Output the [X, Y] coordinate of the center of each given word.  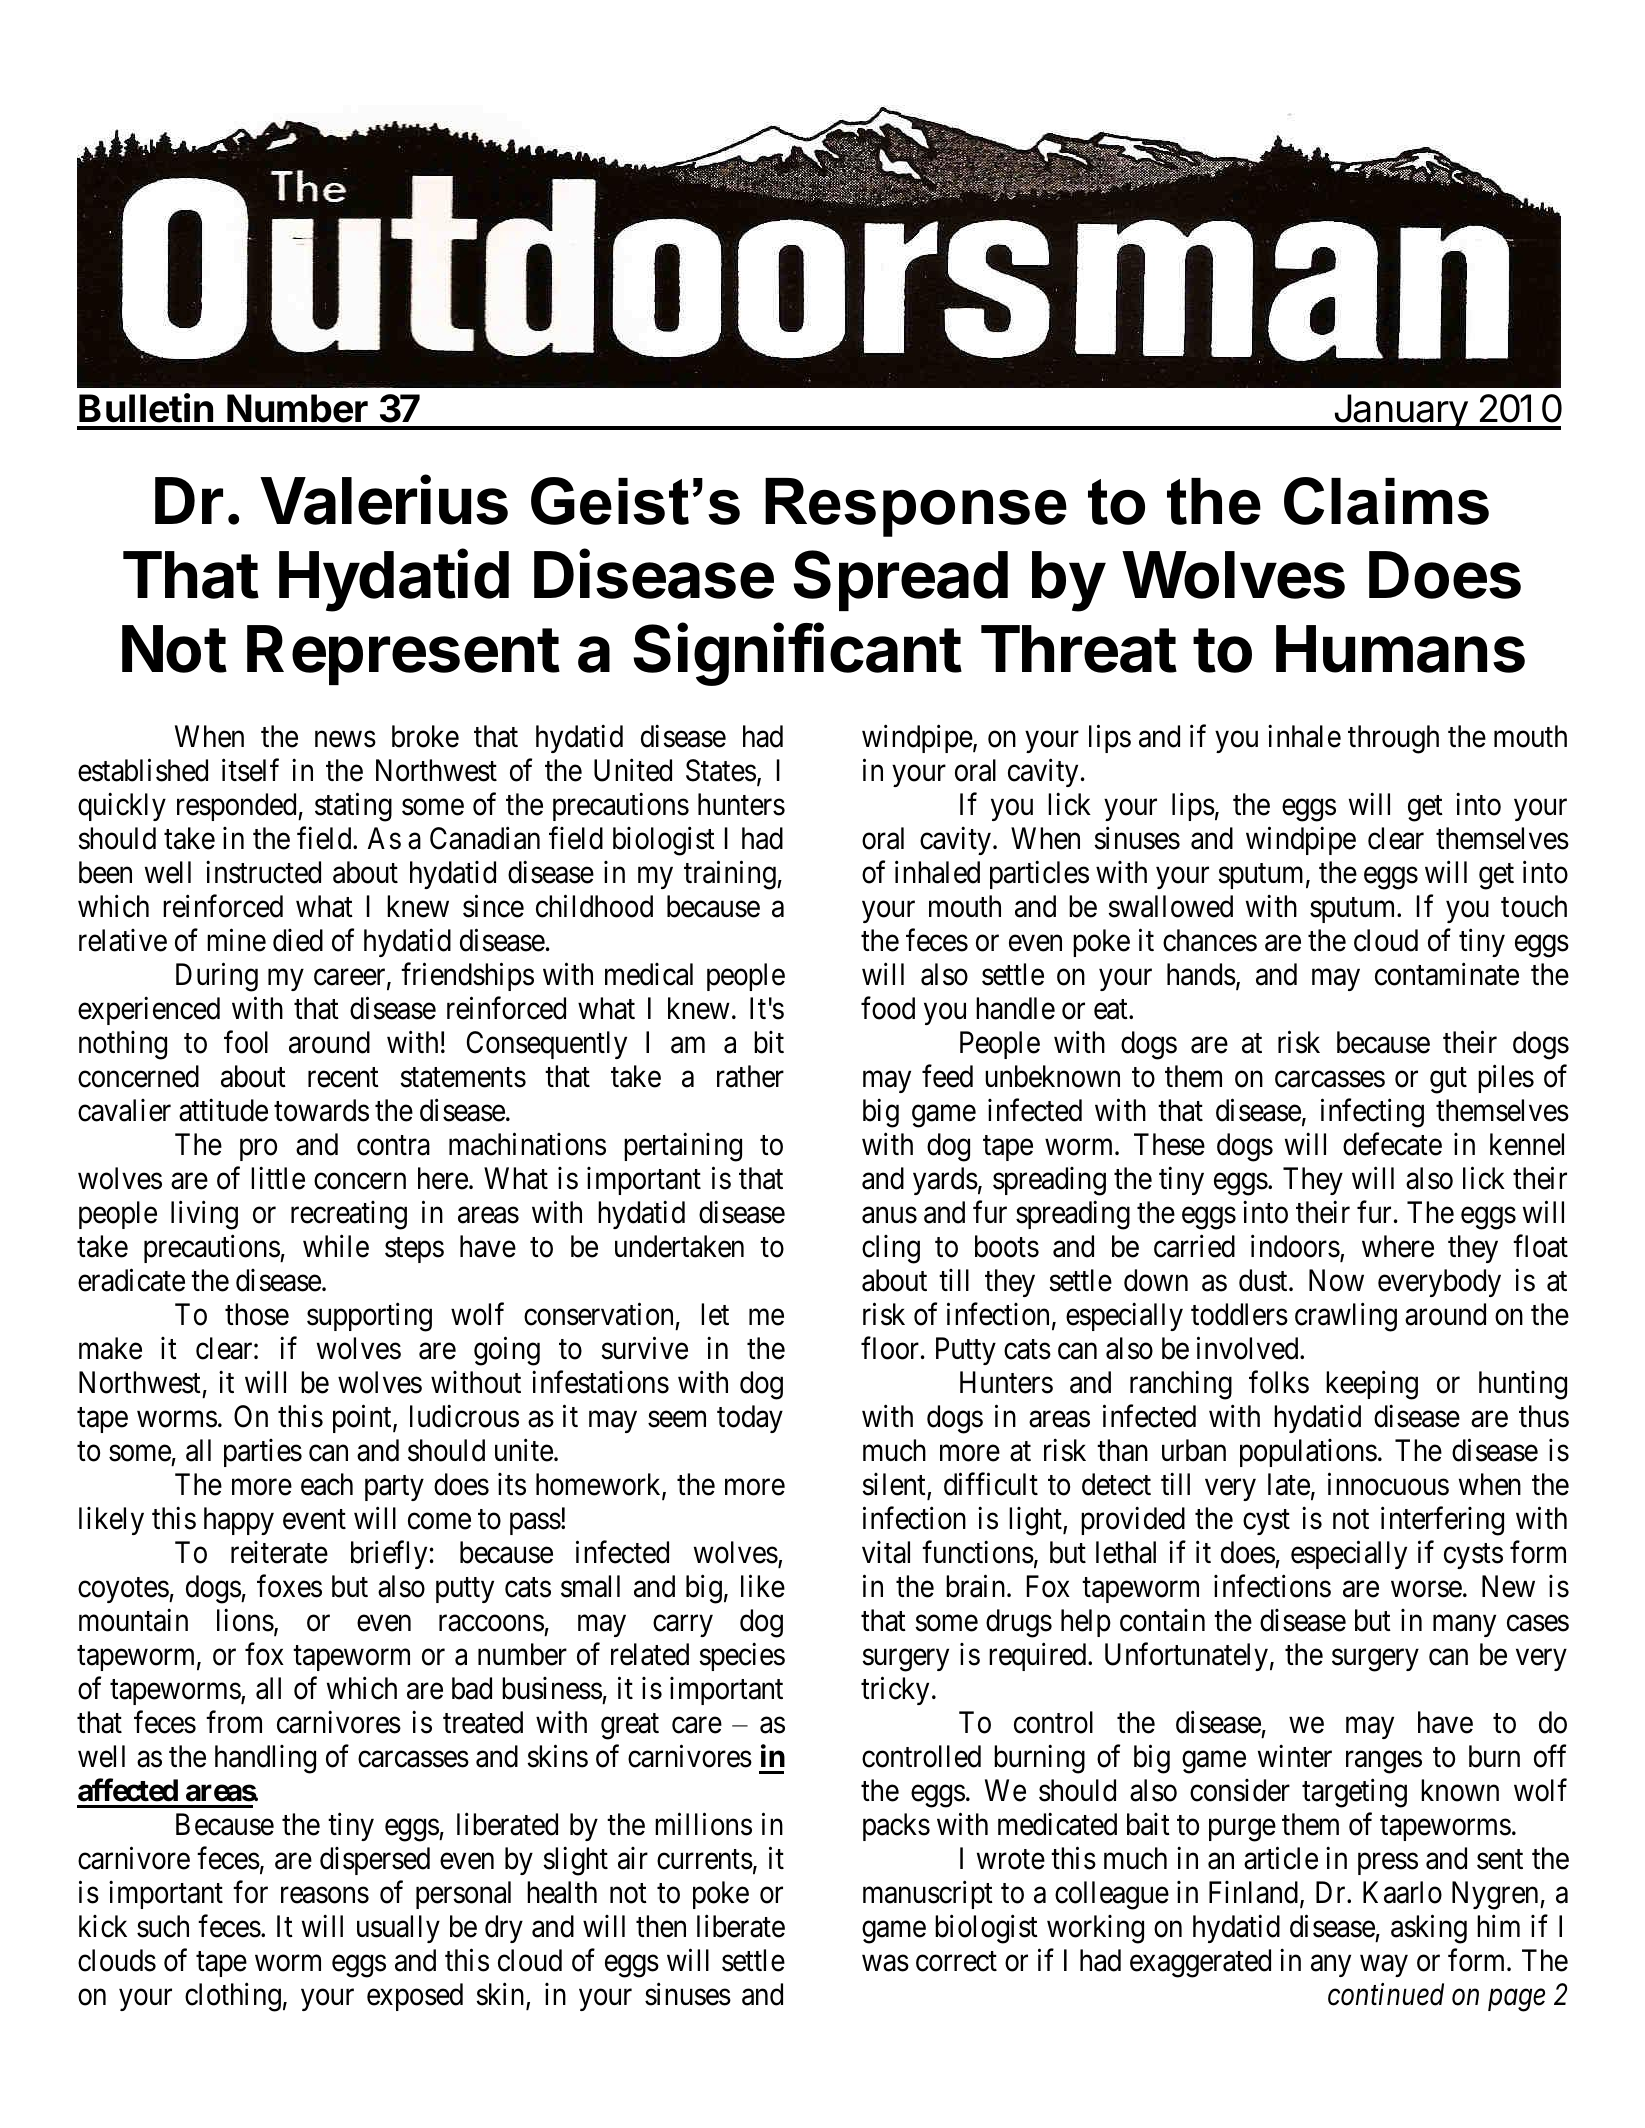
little [278, 1178]
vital [886, 1552]
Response [916, 507]
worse [1426, 1589]
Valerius [384, 500]
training [731, 875]
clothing [233, 1997]
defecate [1392, 1144]
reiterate [279, 1552]
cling [891, 1249]
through [1393, 739]
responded [238, 807]
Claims [1386, 501]
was [885, 1963]
